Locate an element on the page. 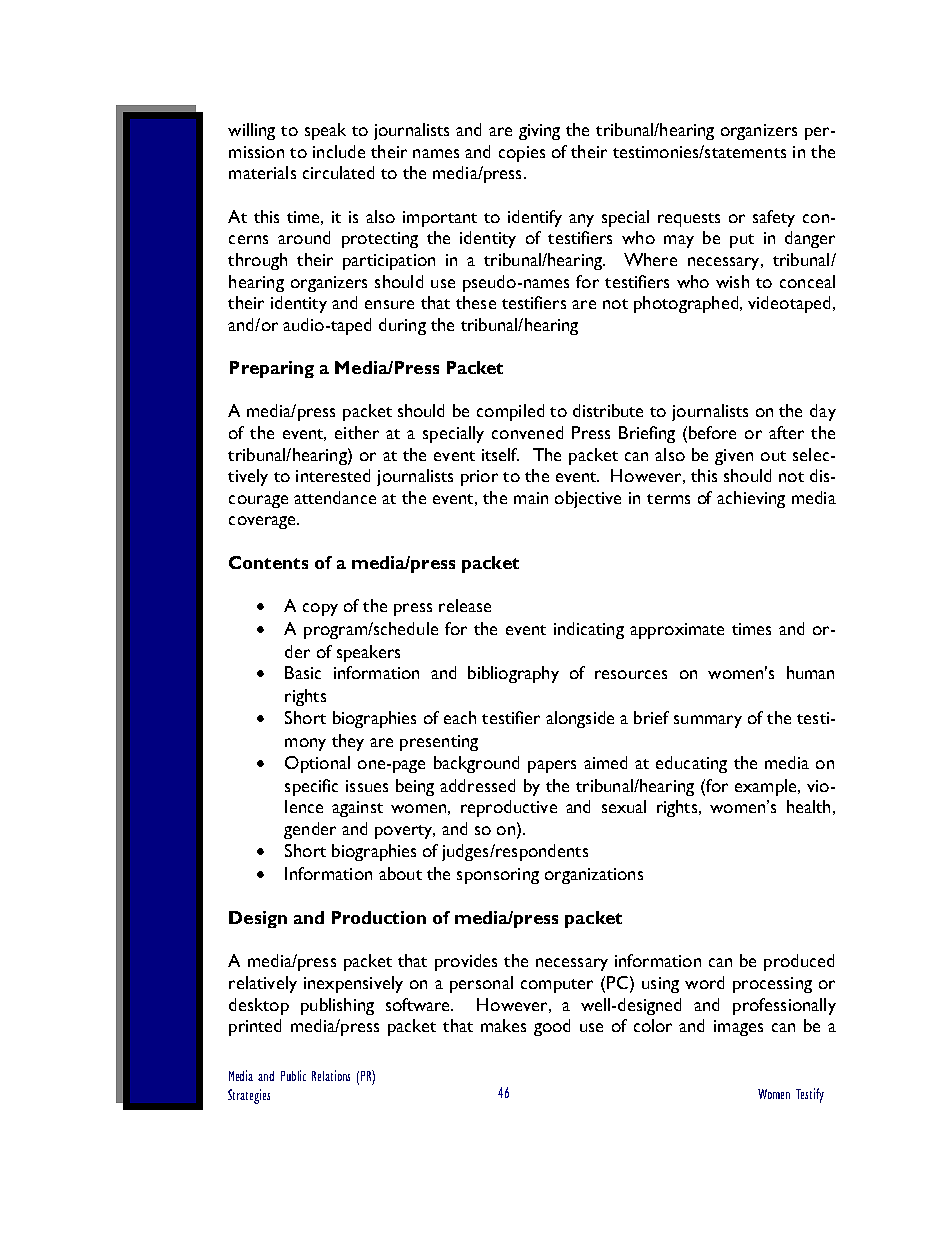 The image size is (952, 1233). include is located at coordinates (339, 151).
